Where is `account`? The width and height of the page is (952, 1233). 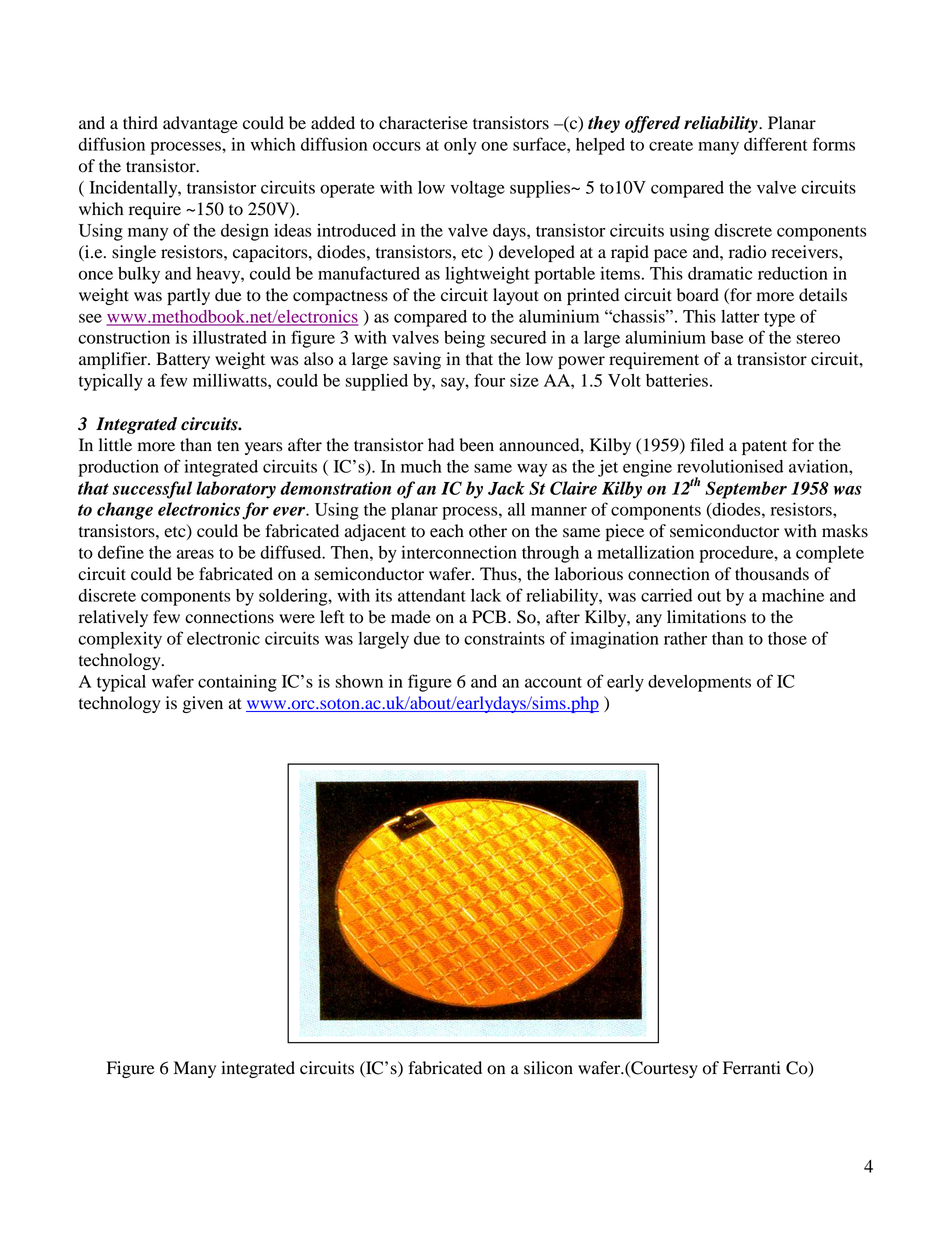
account is located at coordinates (553, 682).
